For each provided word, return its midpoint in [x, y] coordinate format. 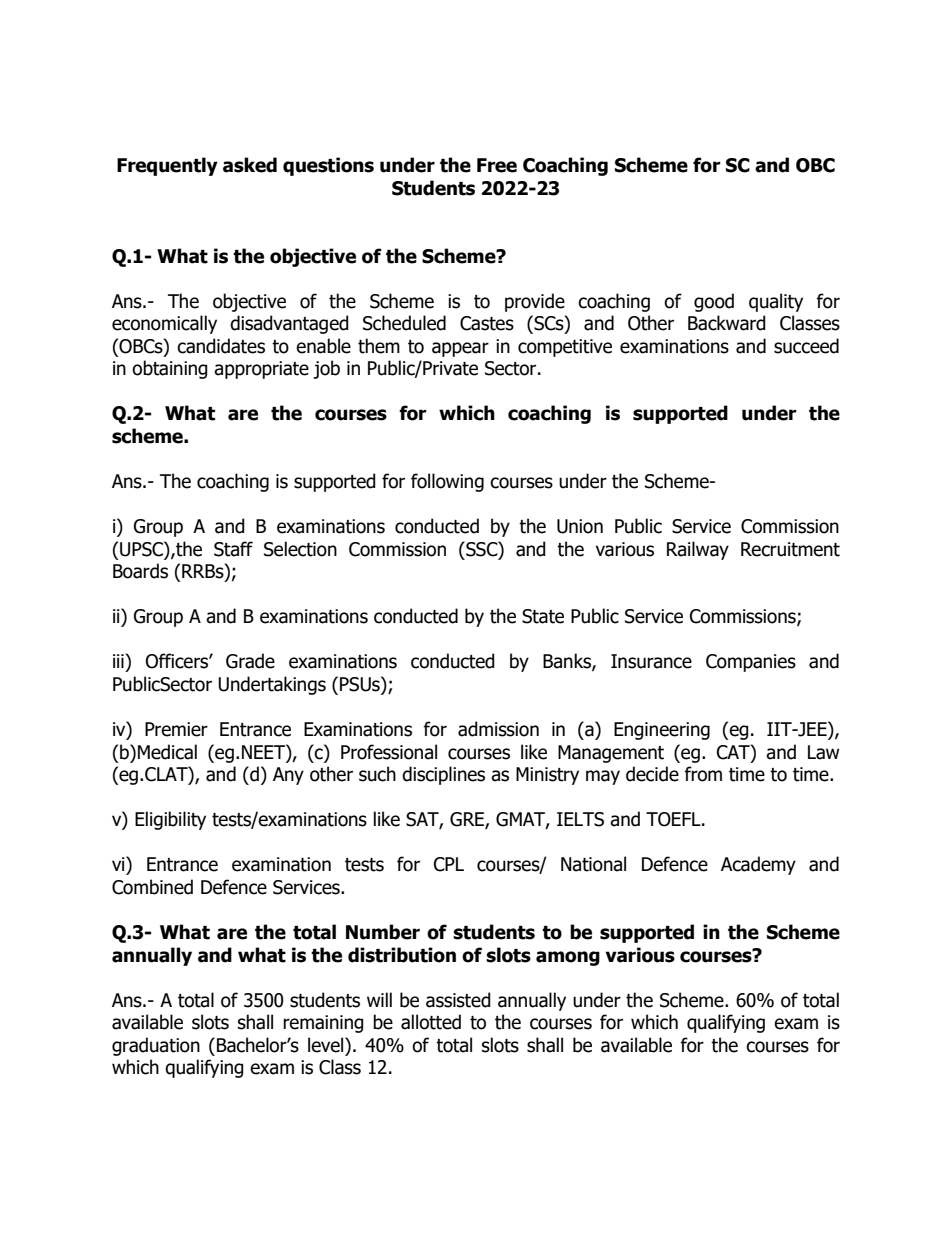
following [447, 482]
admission [498, 729]
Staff [233, 549]
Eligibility [170, 820]
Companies [751, 663]
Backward [727, 323]
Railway [698, 550]
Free [497, 165]
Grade [250, 661]
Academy [758, 865]
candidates [221, 346]
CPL [449, 864]
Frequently [167, 166]
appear [460, 349]
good [714, 302]
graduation [156, 1046]
